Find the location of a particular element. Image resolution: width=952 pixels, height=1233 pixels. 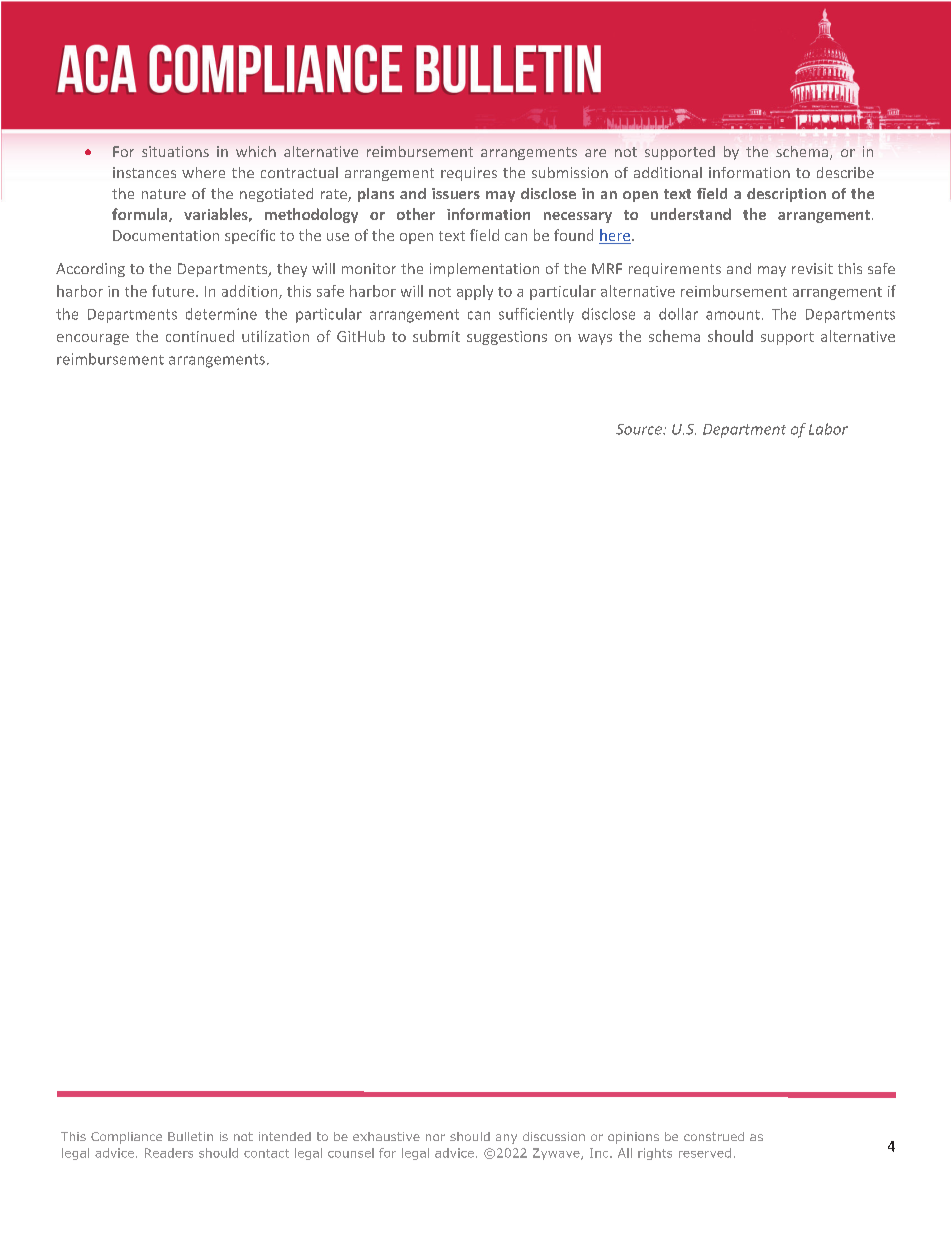

requires is located at coordinates (469, 174).
